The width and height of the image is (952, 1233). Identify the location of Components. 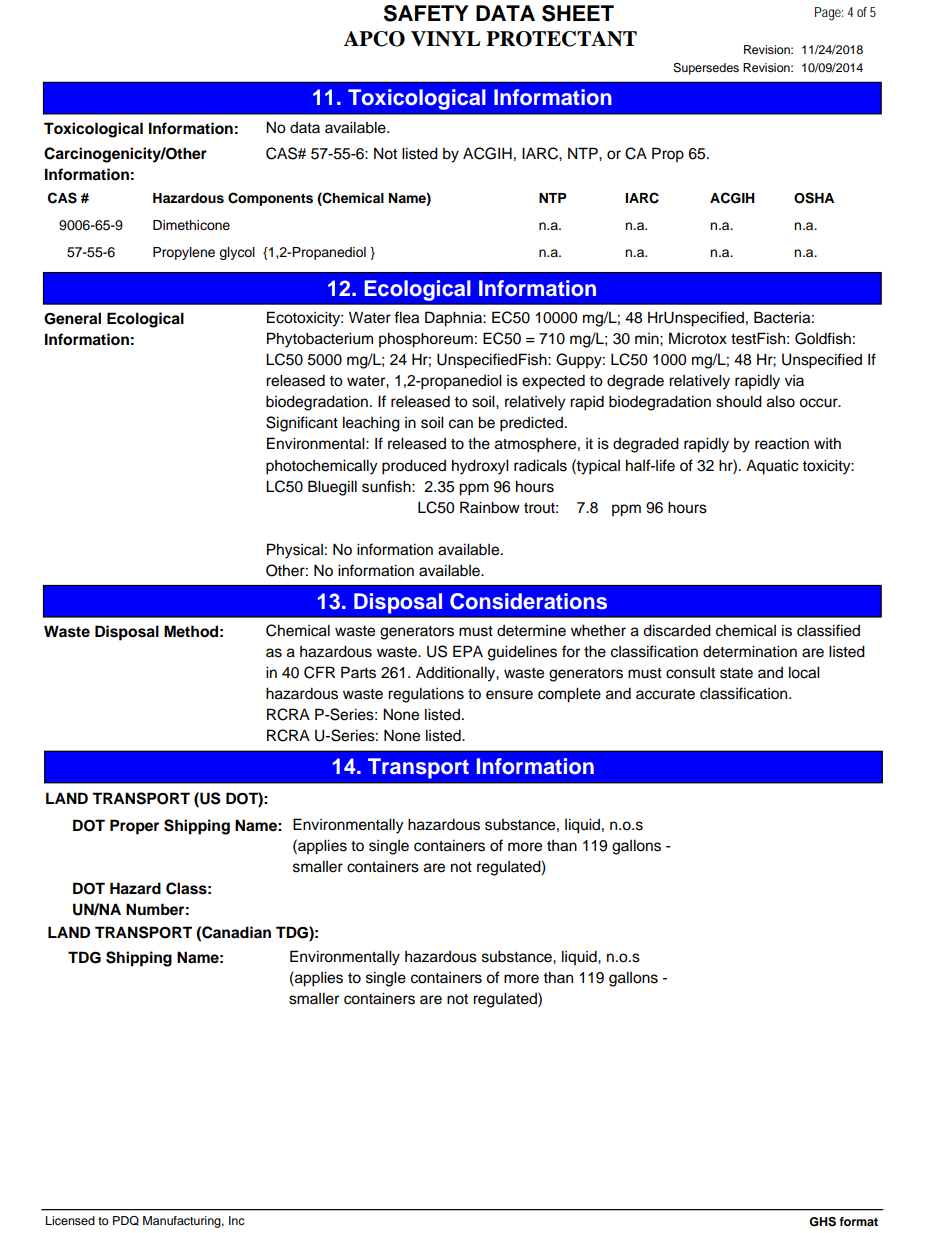
(270, 199).
